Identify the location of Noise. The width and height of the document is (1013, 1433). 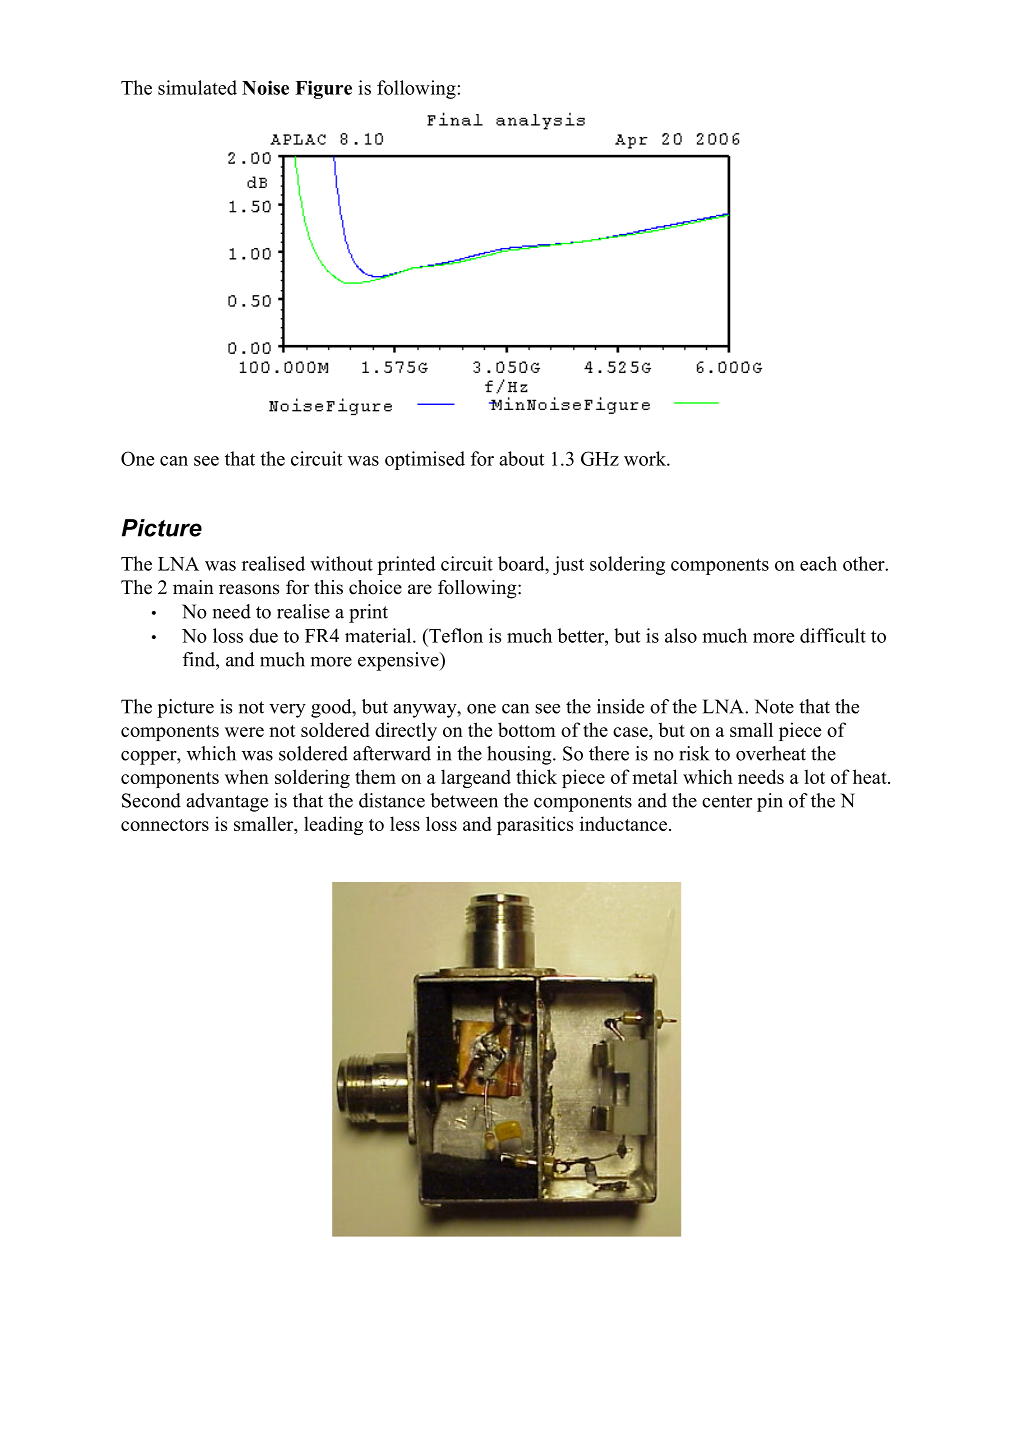
(265, 87).
